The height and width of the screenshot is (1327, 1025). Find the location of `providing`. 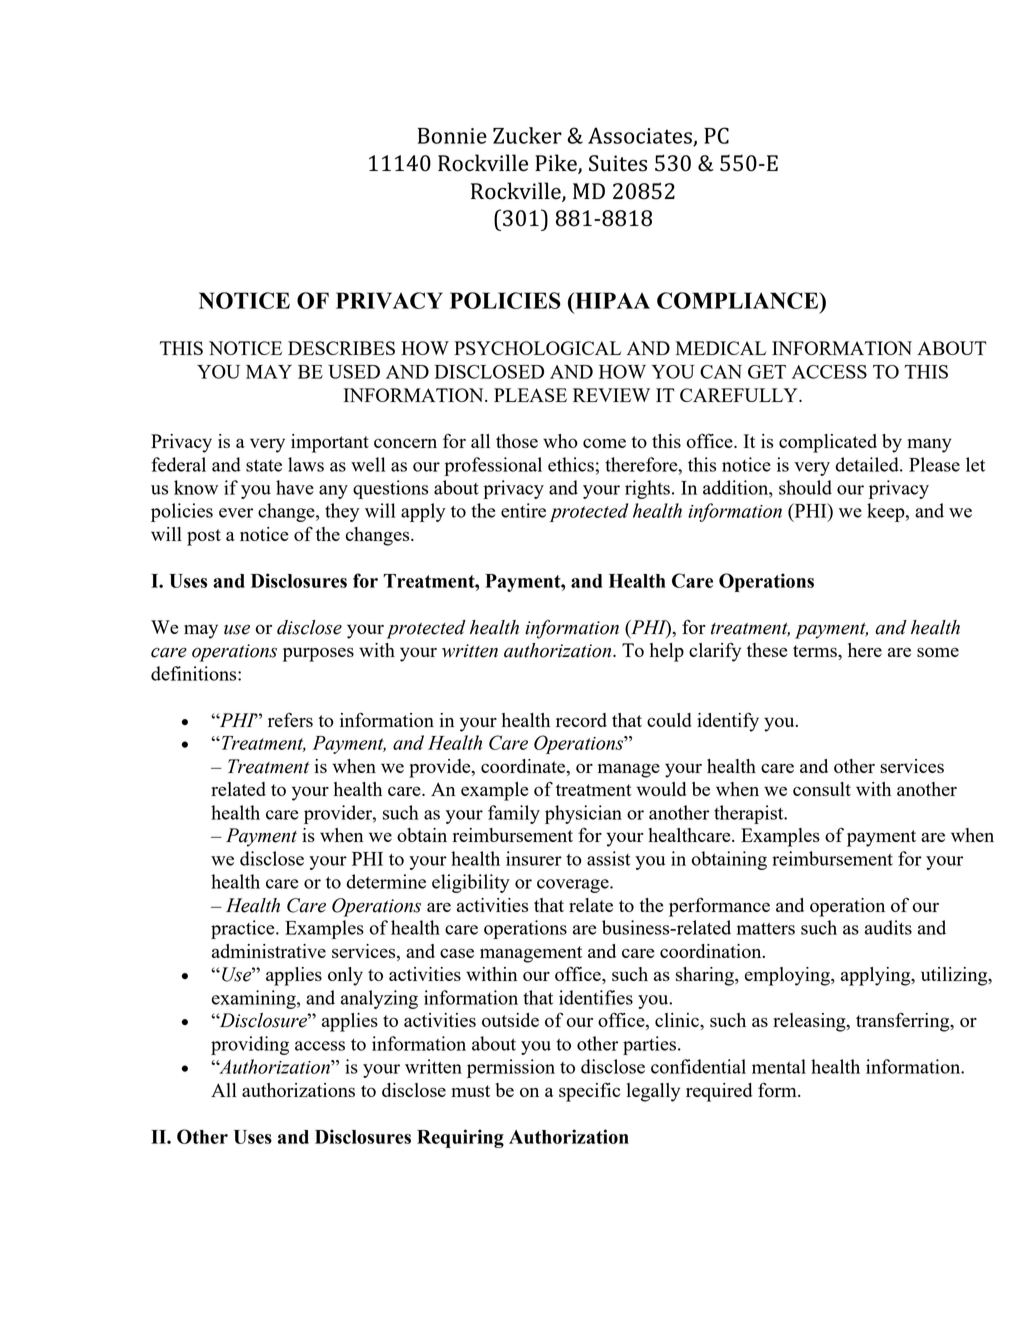

providing is located at coordinates (250, 1045).
